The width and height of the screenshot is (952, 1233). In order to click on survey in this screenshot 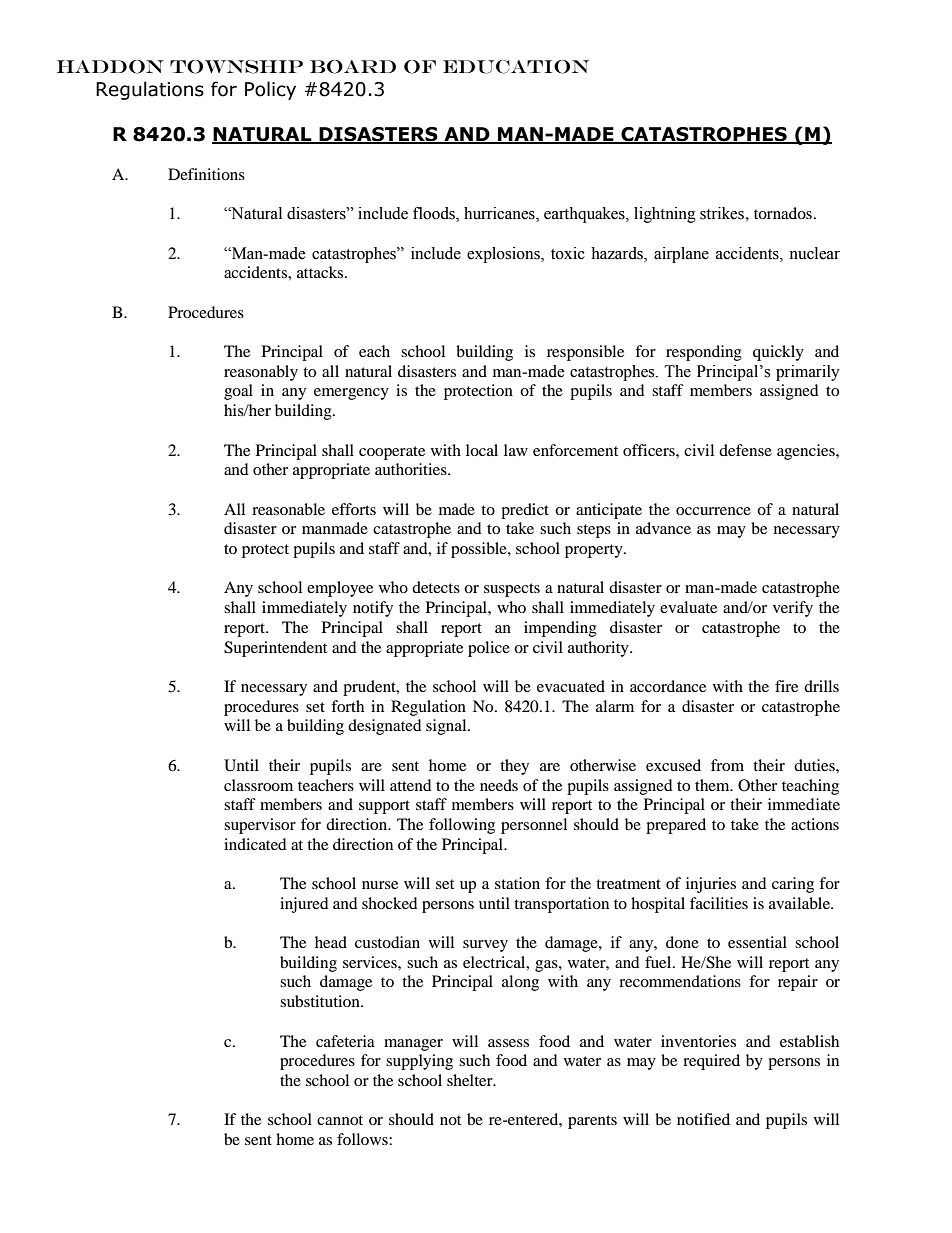, I will do `click(485, 946)`.
